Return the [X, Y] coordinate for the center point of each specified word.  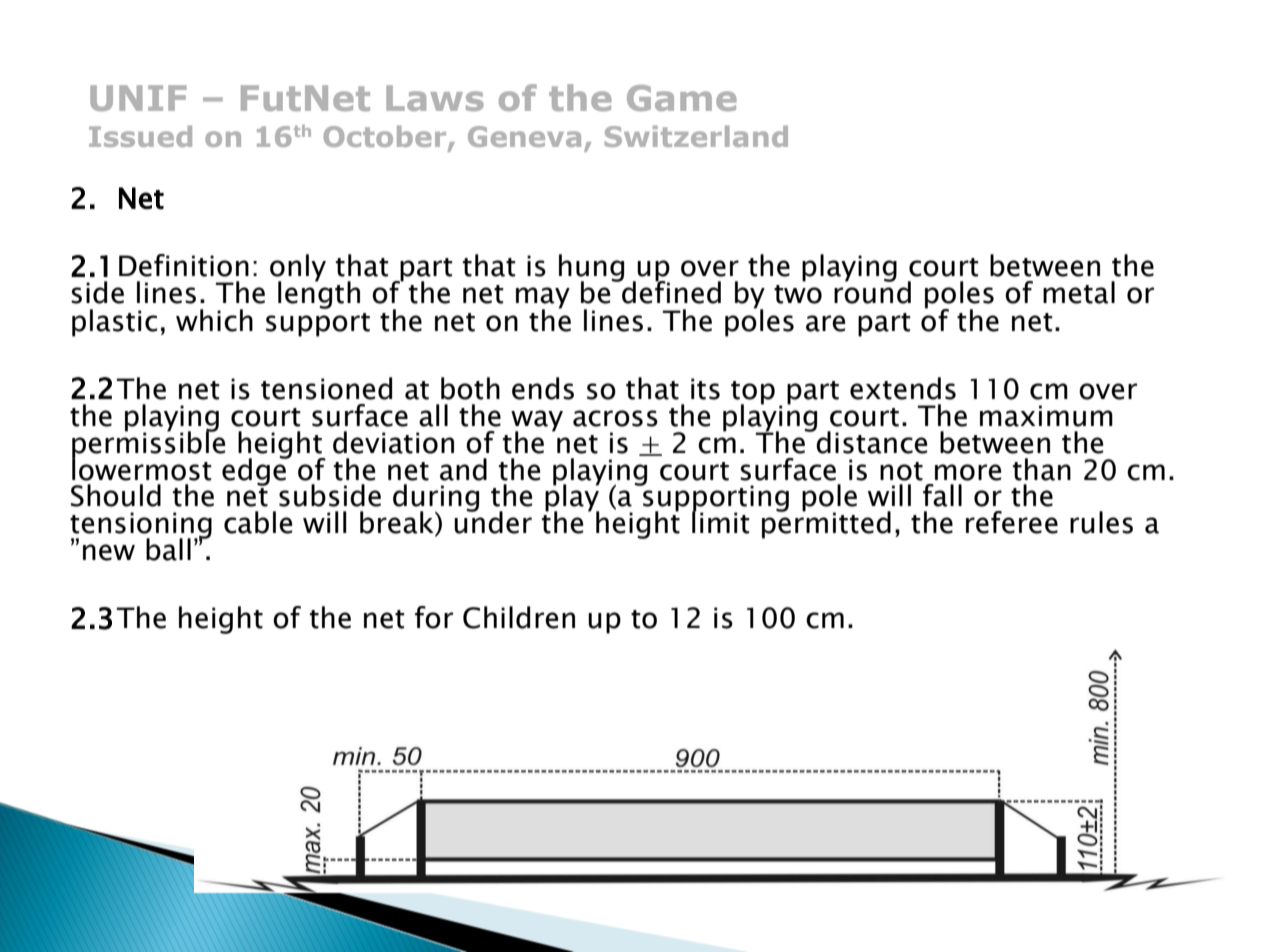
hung [591, 269]
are [825, 323]
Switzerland [696, 136]
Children [519, 617]
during [436, 499]
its [705, 389]
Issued [140, 136]
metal [1079, 292]
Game [682, 98]
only [298, 269]
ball [168, 549]
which [214, 320]
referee [1012, 522]
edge [255, 470]
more [968, 472]
